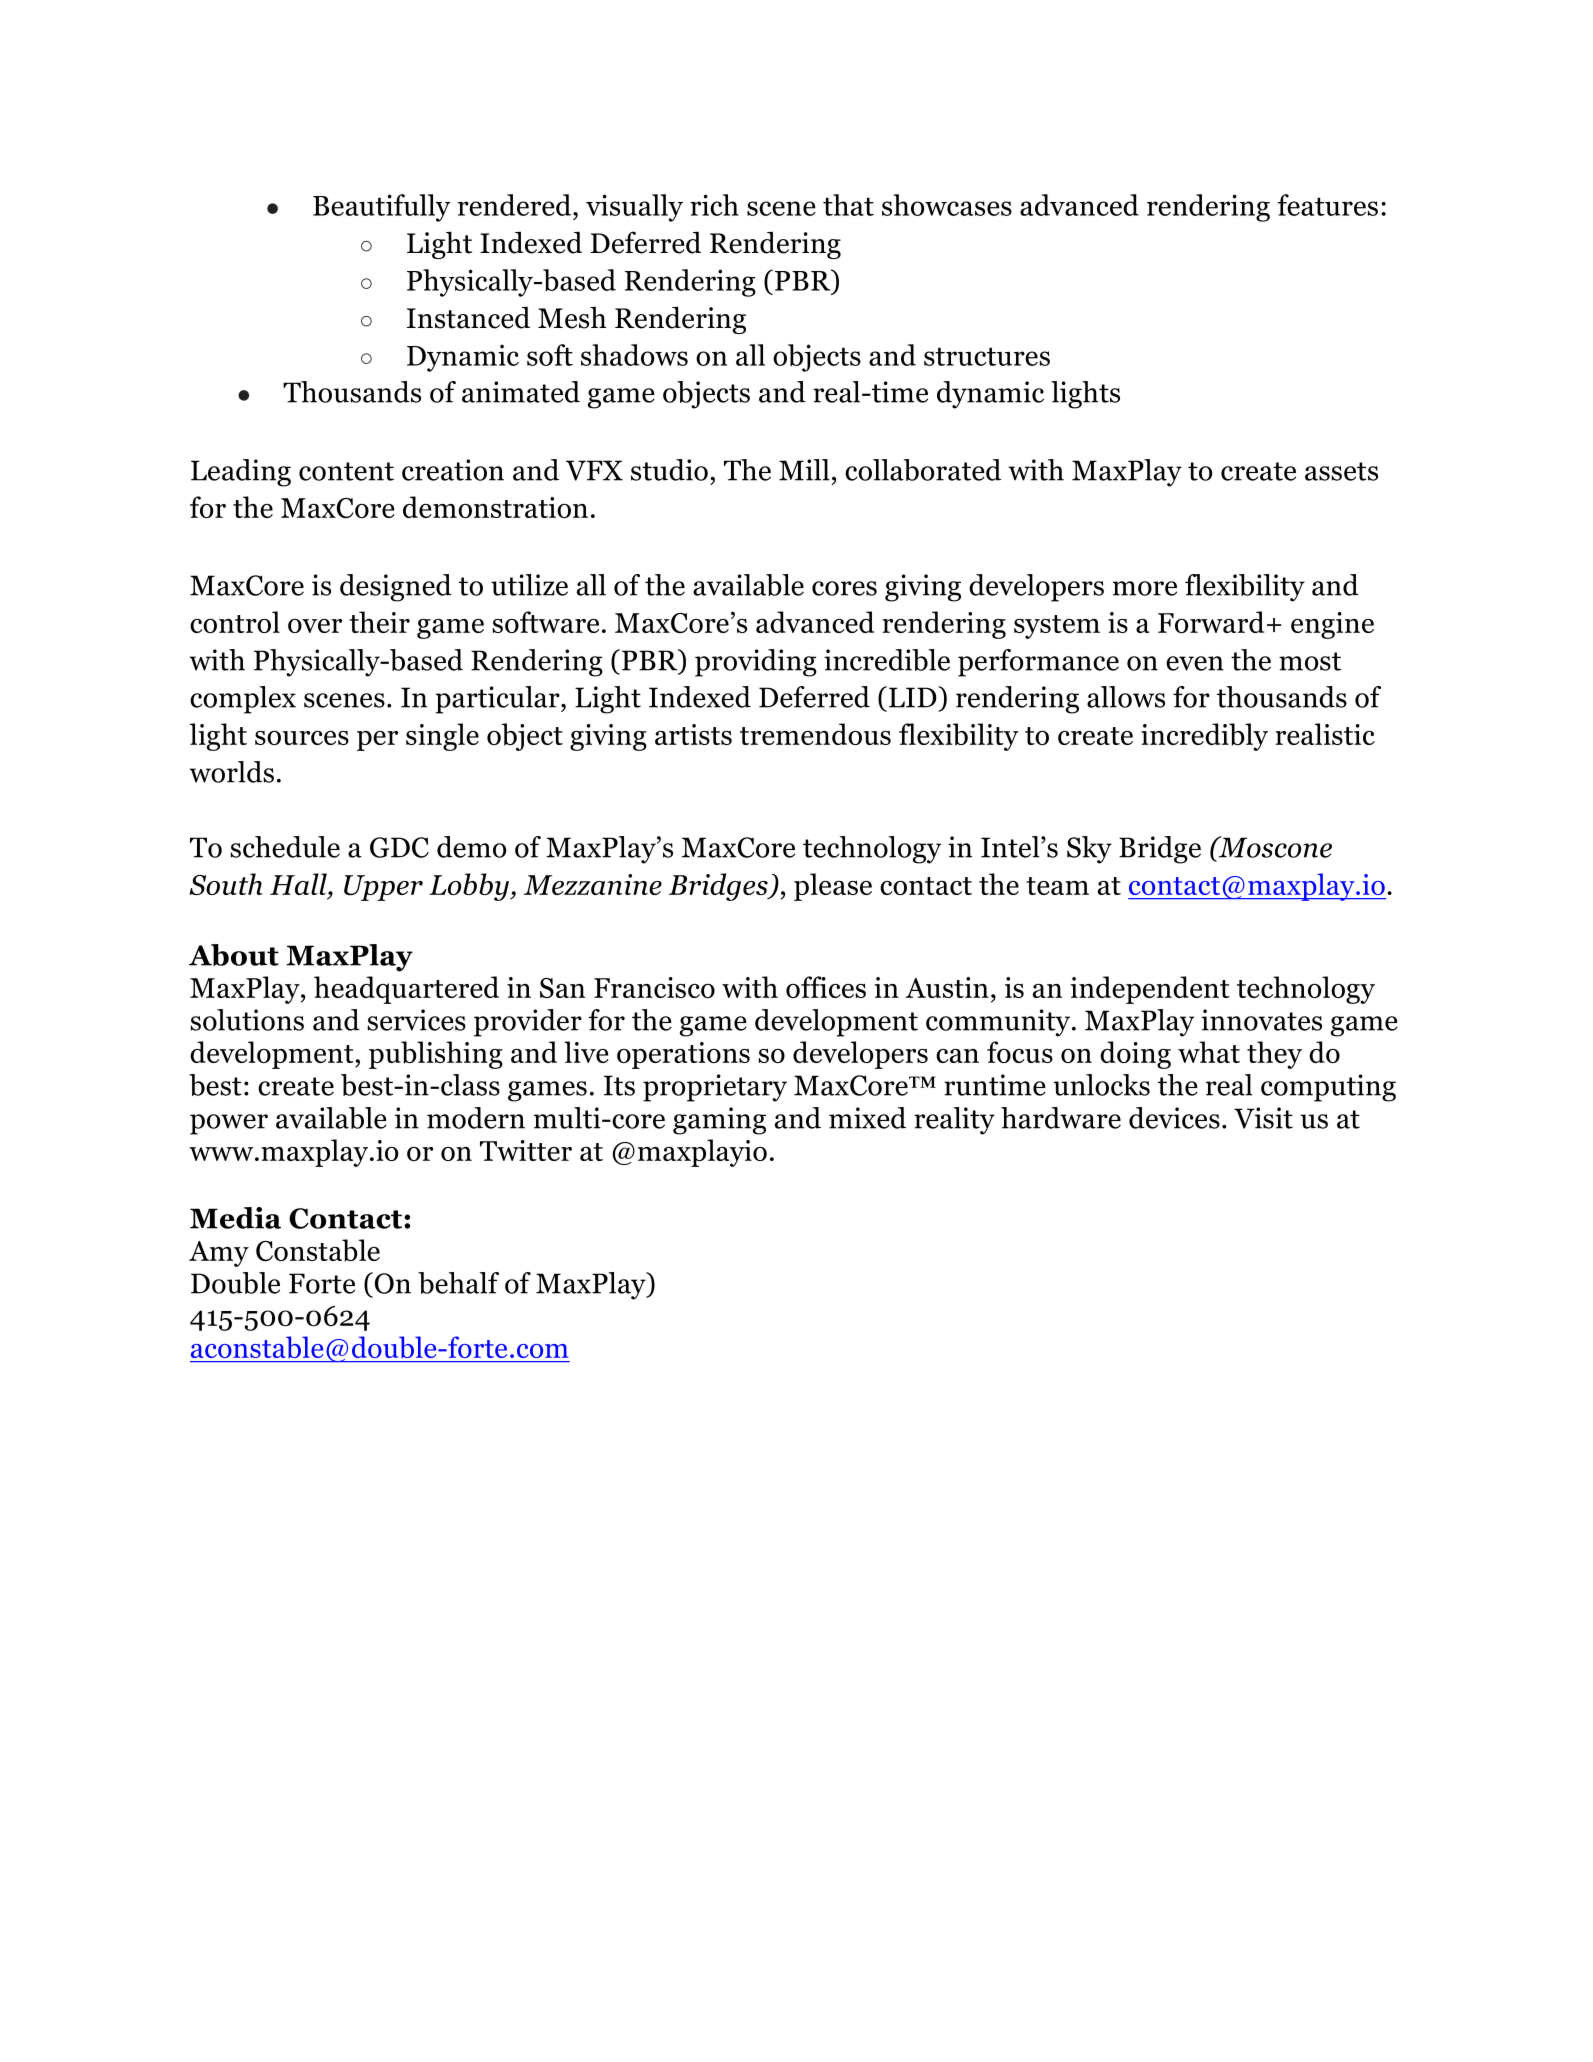  I want to click on behalf, so click(458, 1283).
